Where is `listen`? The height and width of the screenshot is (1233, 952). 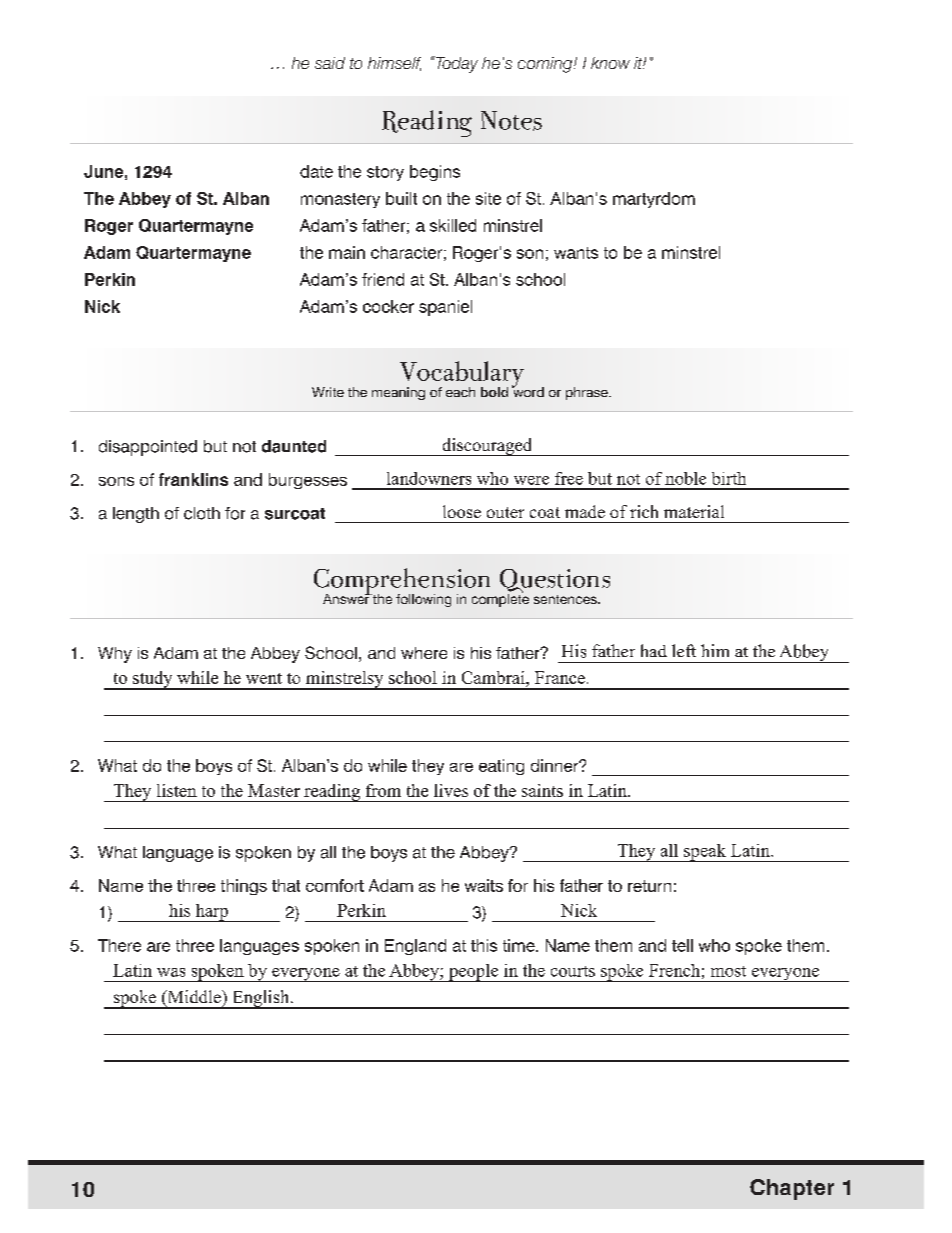 listen is located at coordinates (177, 790).
